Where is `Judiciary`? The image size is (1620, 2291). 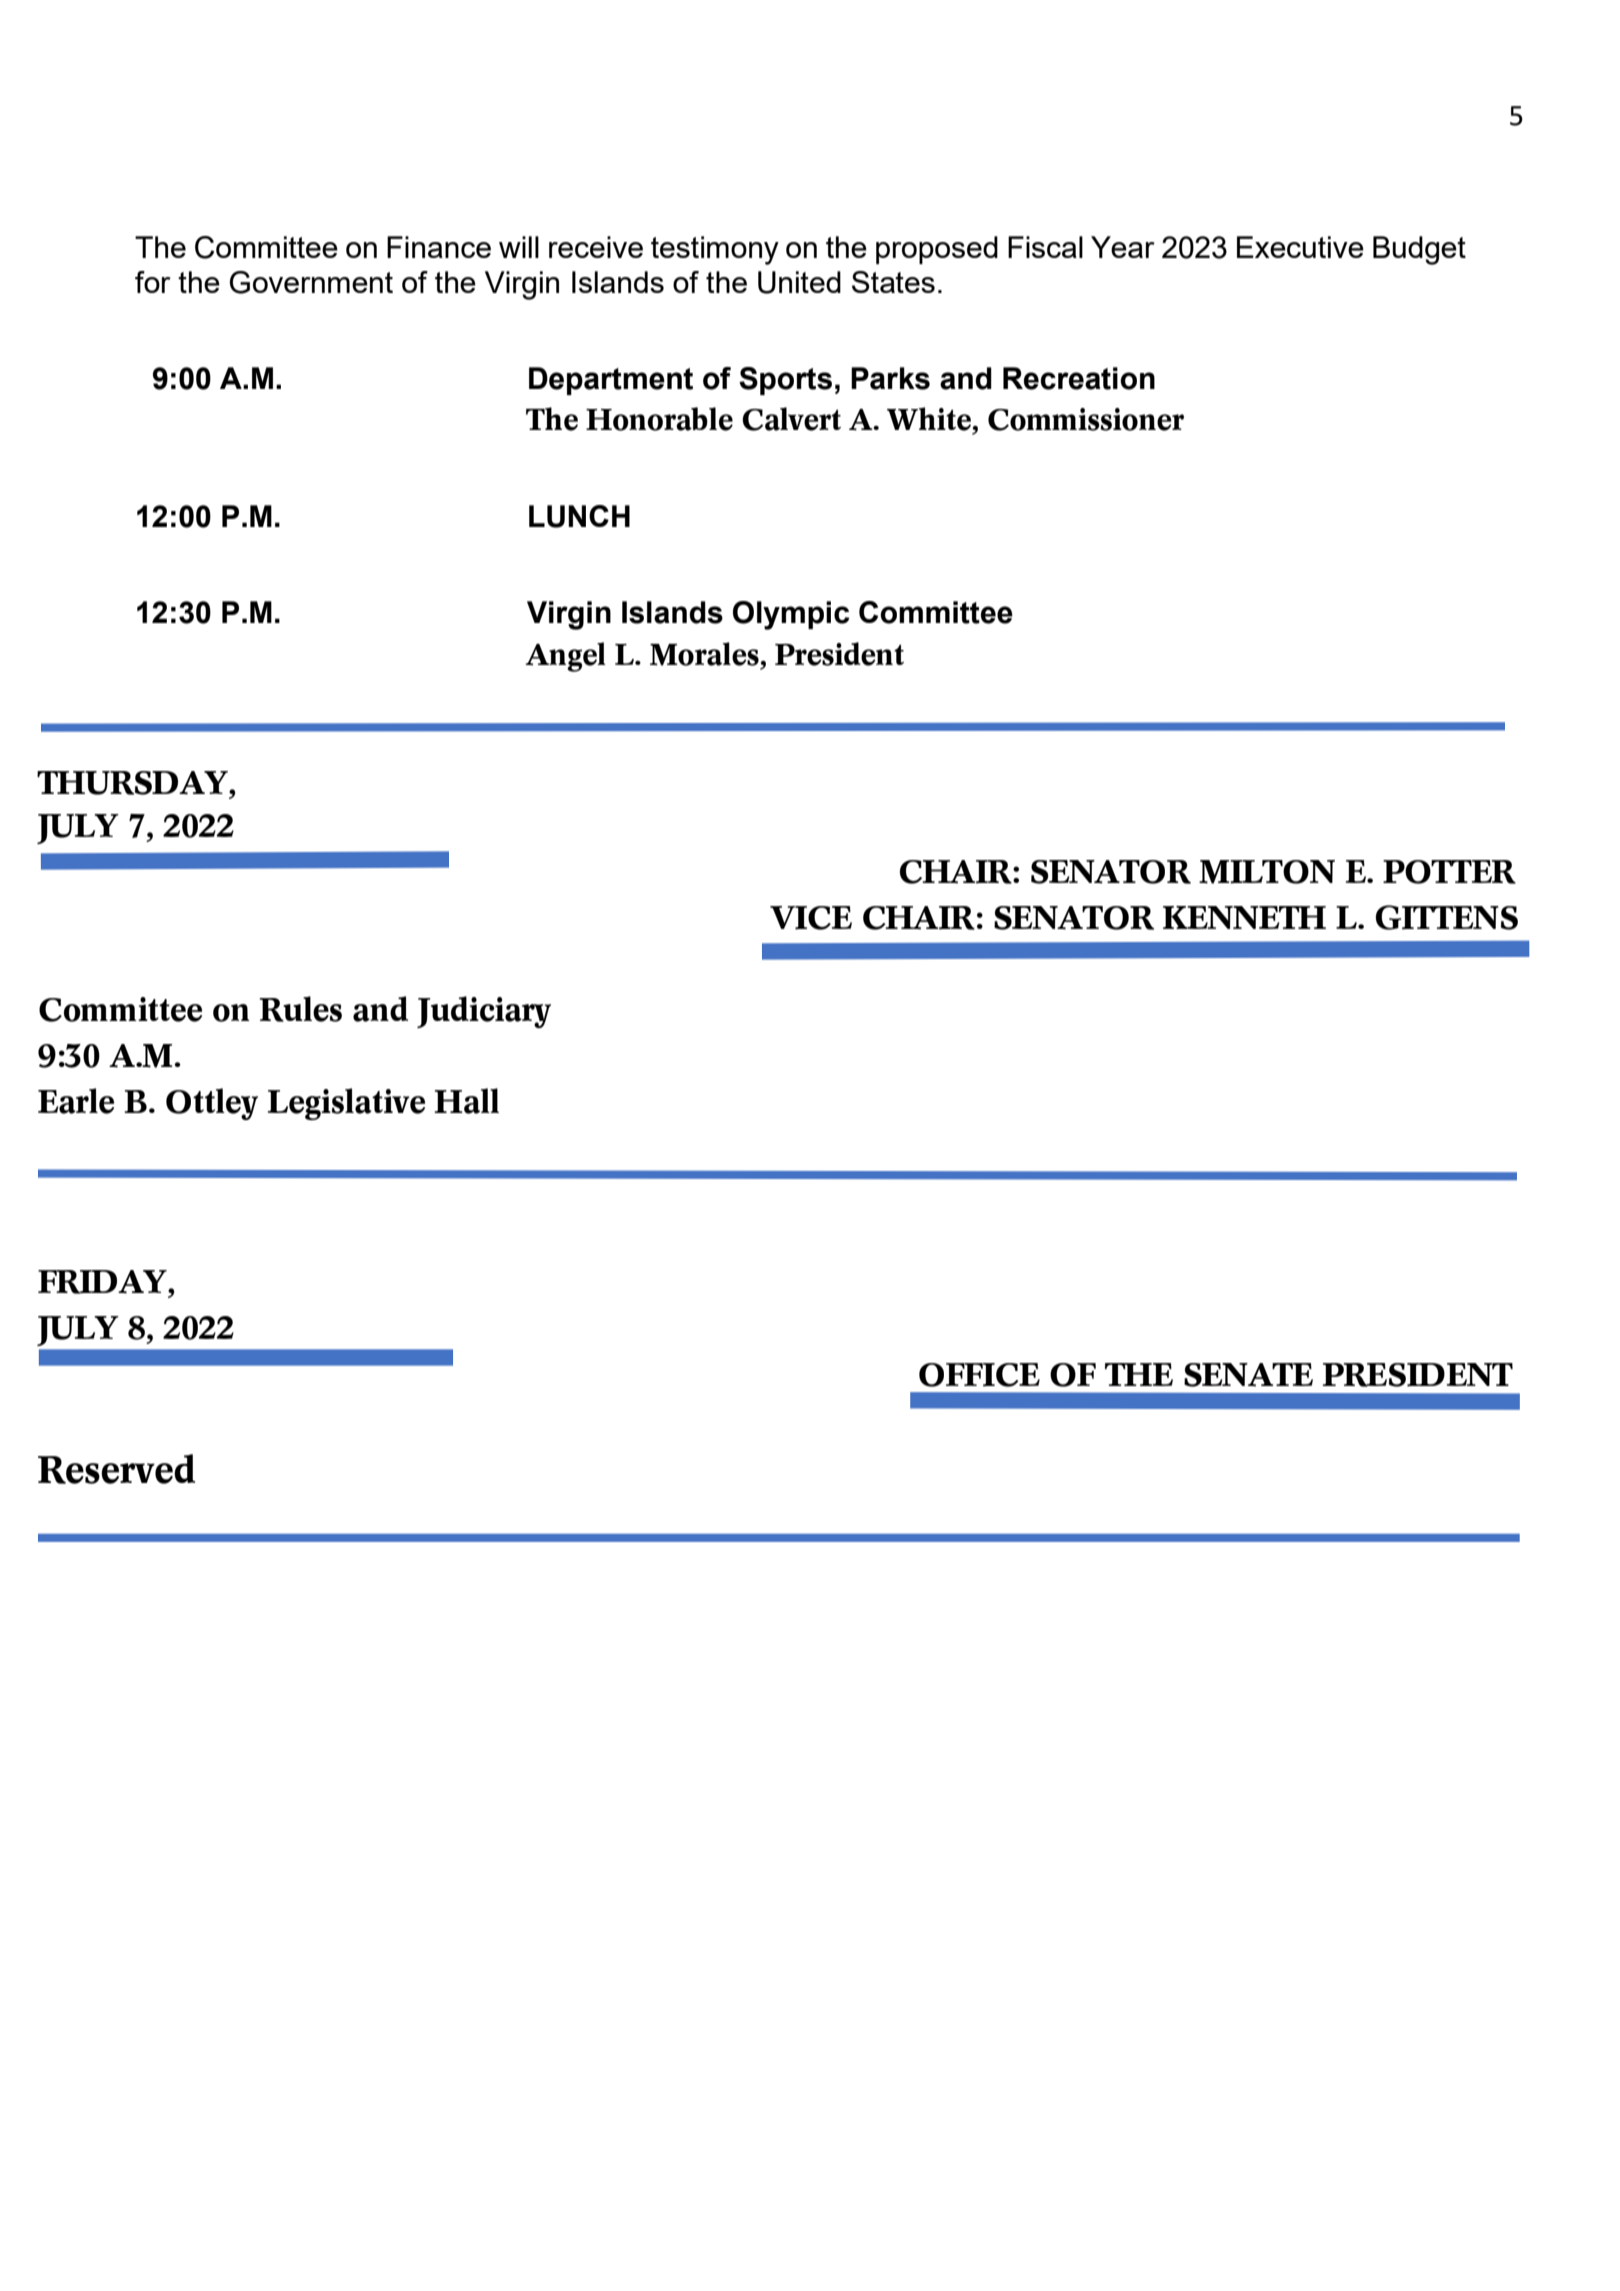 Judiciary is located at coordinates (484, 1012).
